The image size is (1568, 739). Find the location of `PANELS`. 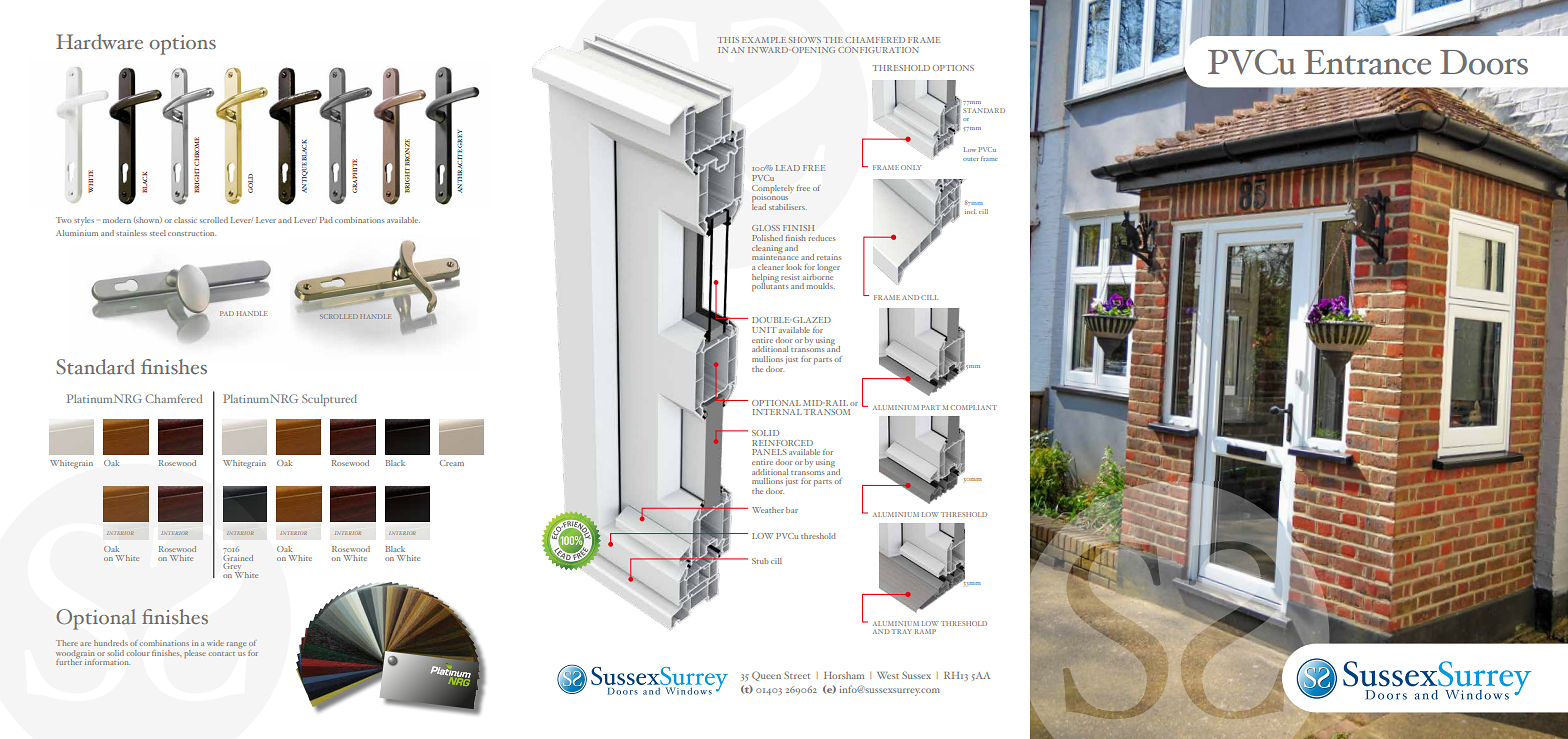

PANELS is located at coordinates (769, 452).
